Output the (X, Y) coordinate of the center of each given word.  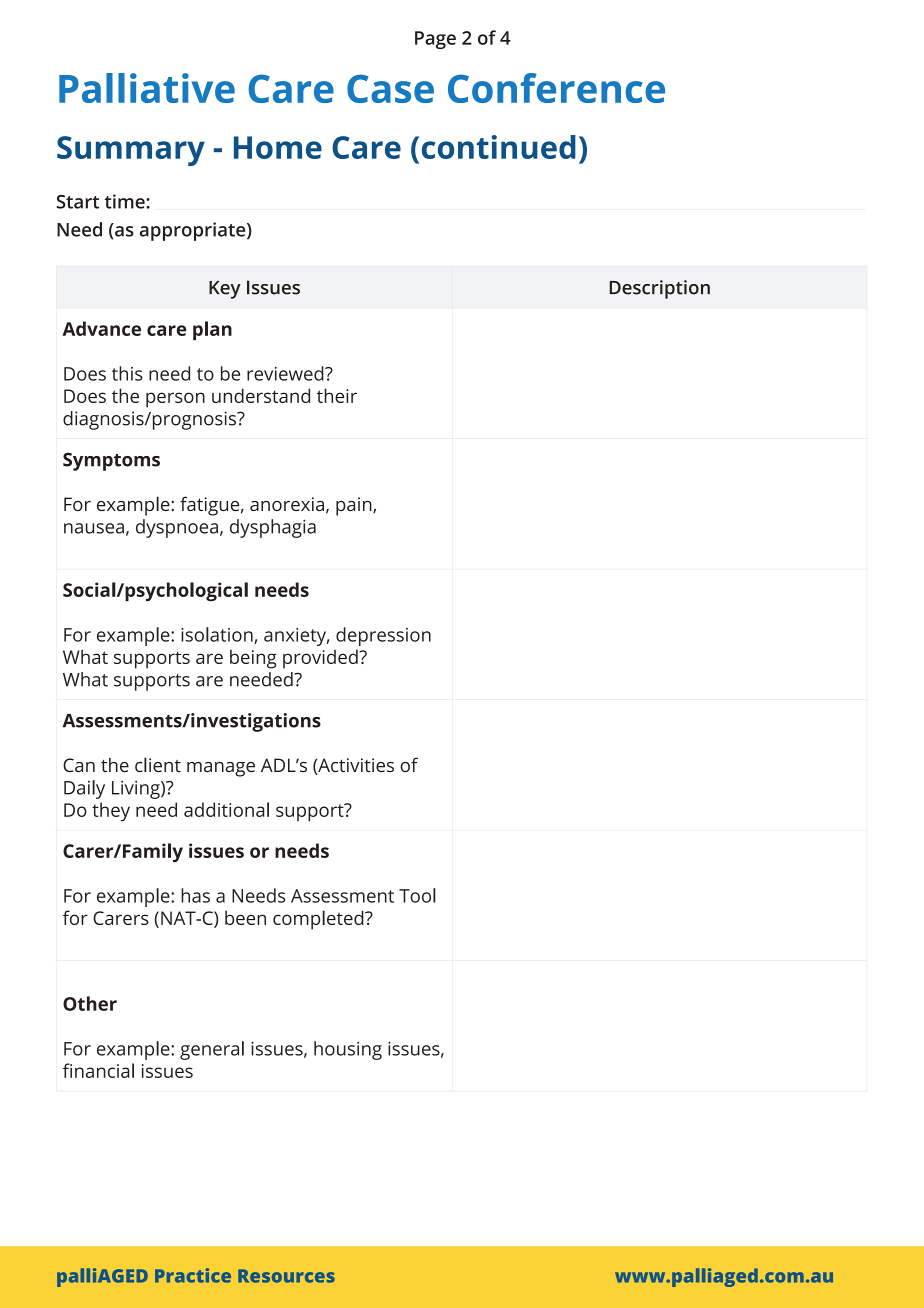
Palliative (147, 88)
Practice (193, 1275)
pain (355, 506)
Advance (101, 328)
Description (659, 289)
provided (321, 659)
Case (390, 88)
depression (383, 636)
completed (319, 920)
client (158, 764)
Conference (556, 88)
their (337, 395)
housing (348, 1050)
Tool (417, 895)
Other (90, 1003)
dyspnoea (177, 528)
